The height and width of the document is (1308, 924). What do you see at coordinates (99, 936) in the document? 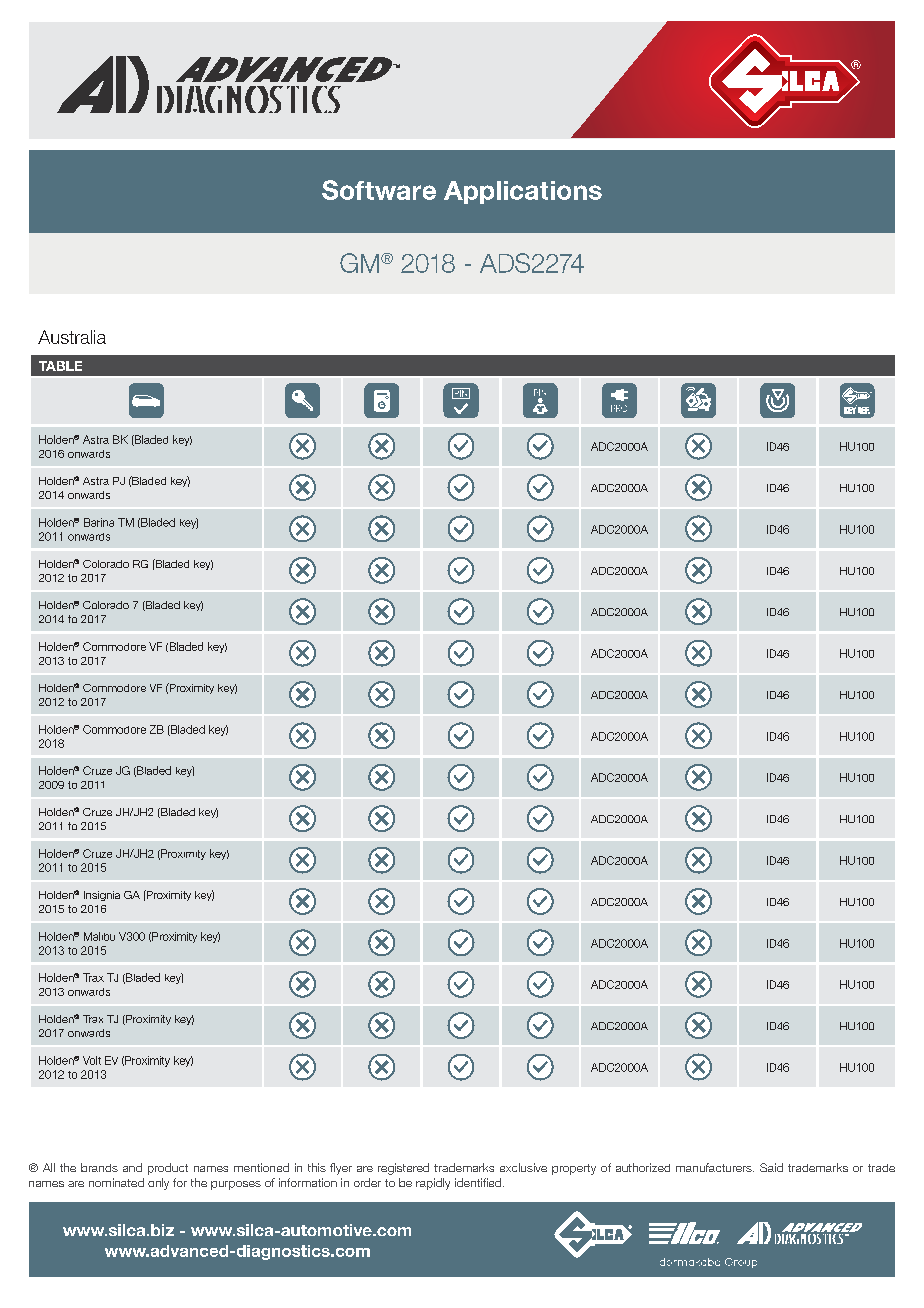
I see `Malibu` at bounding box center [99, 936].
